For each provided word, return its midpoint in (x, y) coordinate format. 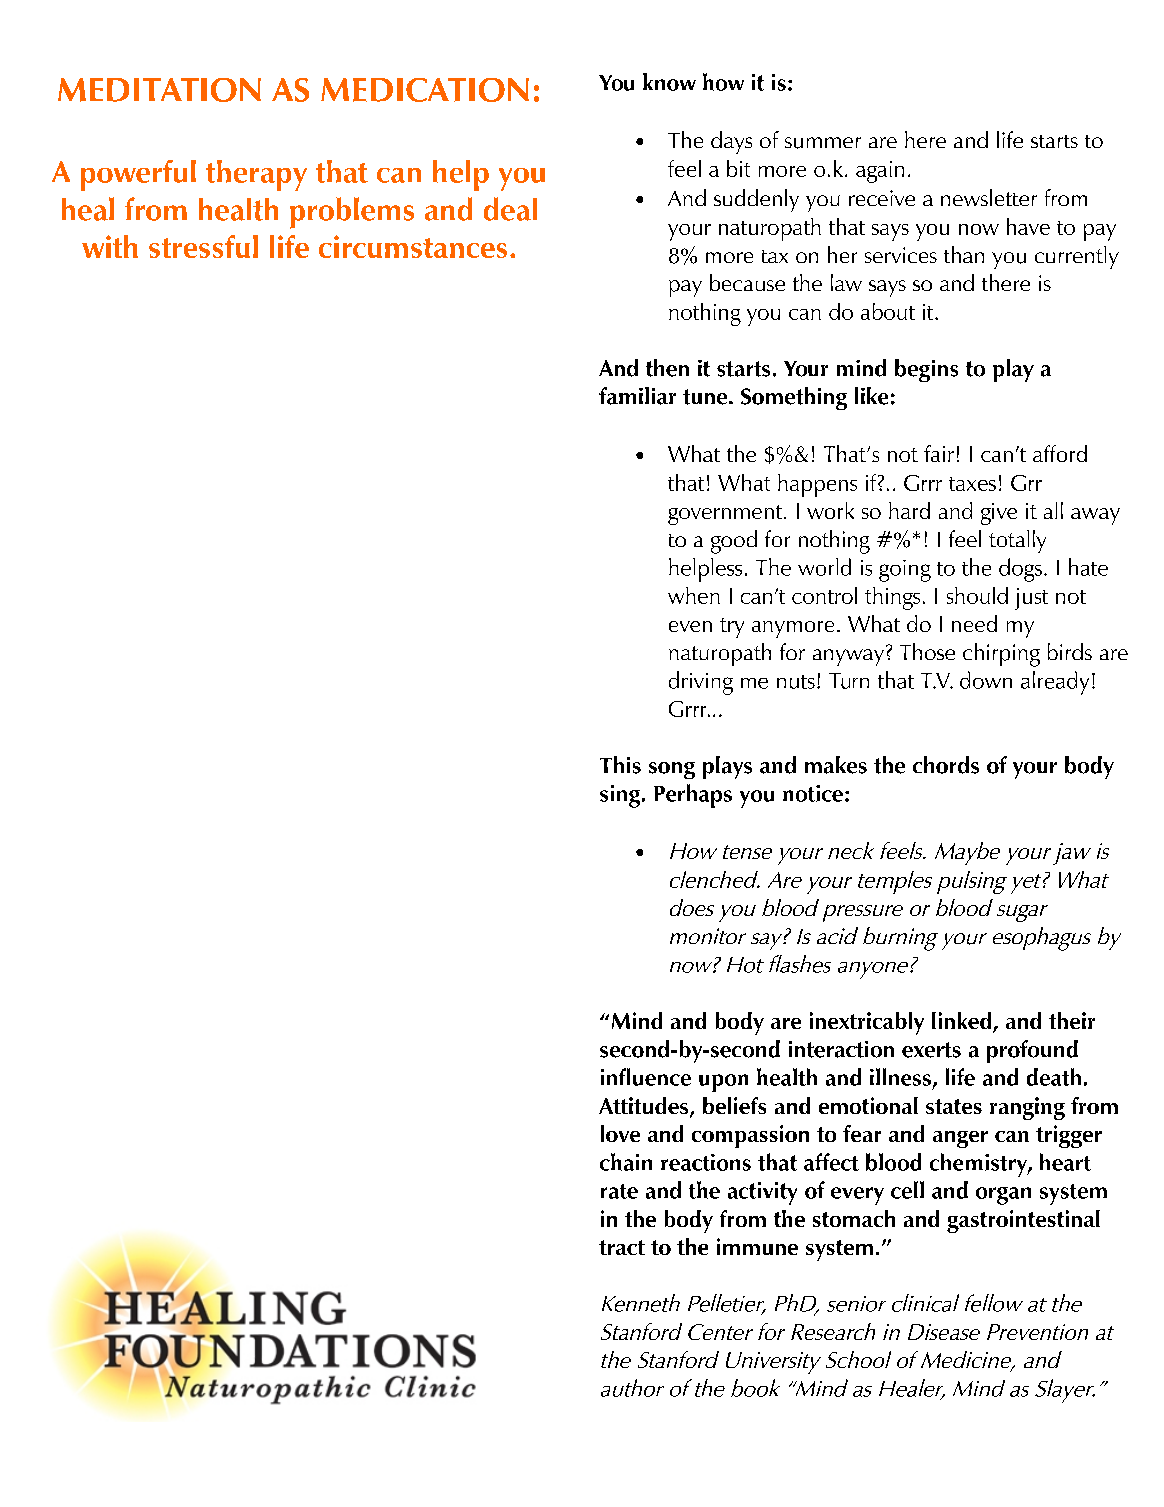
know (669, 82)
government (726, 515)
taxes (972, 484)
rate (619, 1191)
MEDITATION (159, 90)
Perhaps (693, 796)
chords (946, 765)
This (620, 765)
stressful (203, 246)
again (880, 172)
